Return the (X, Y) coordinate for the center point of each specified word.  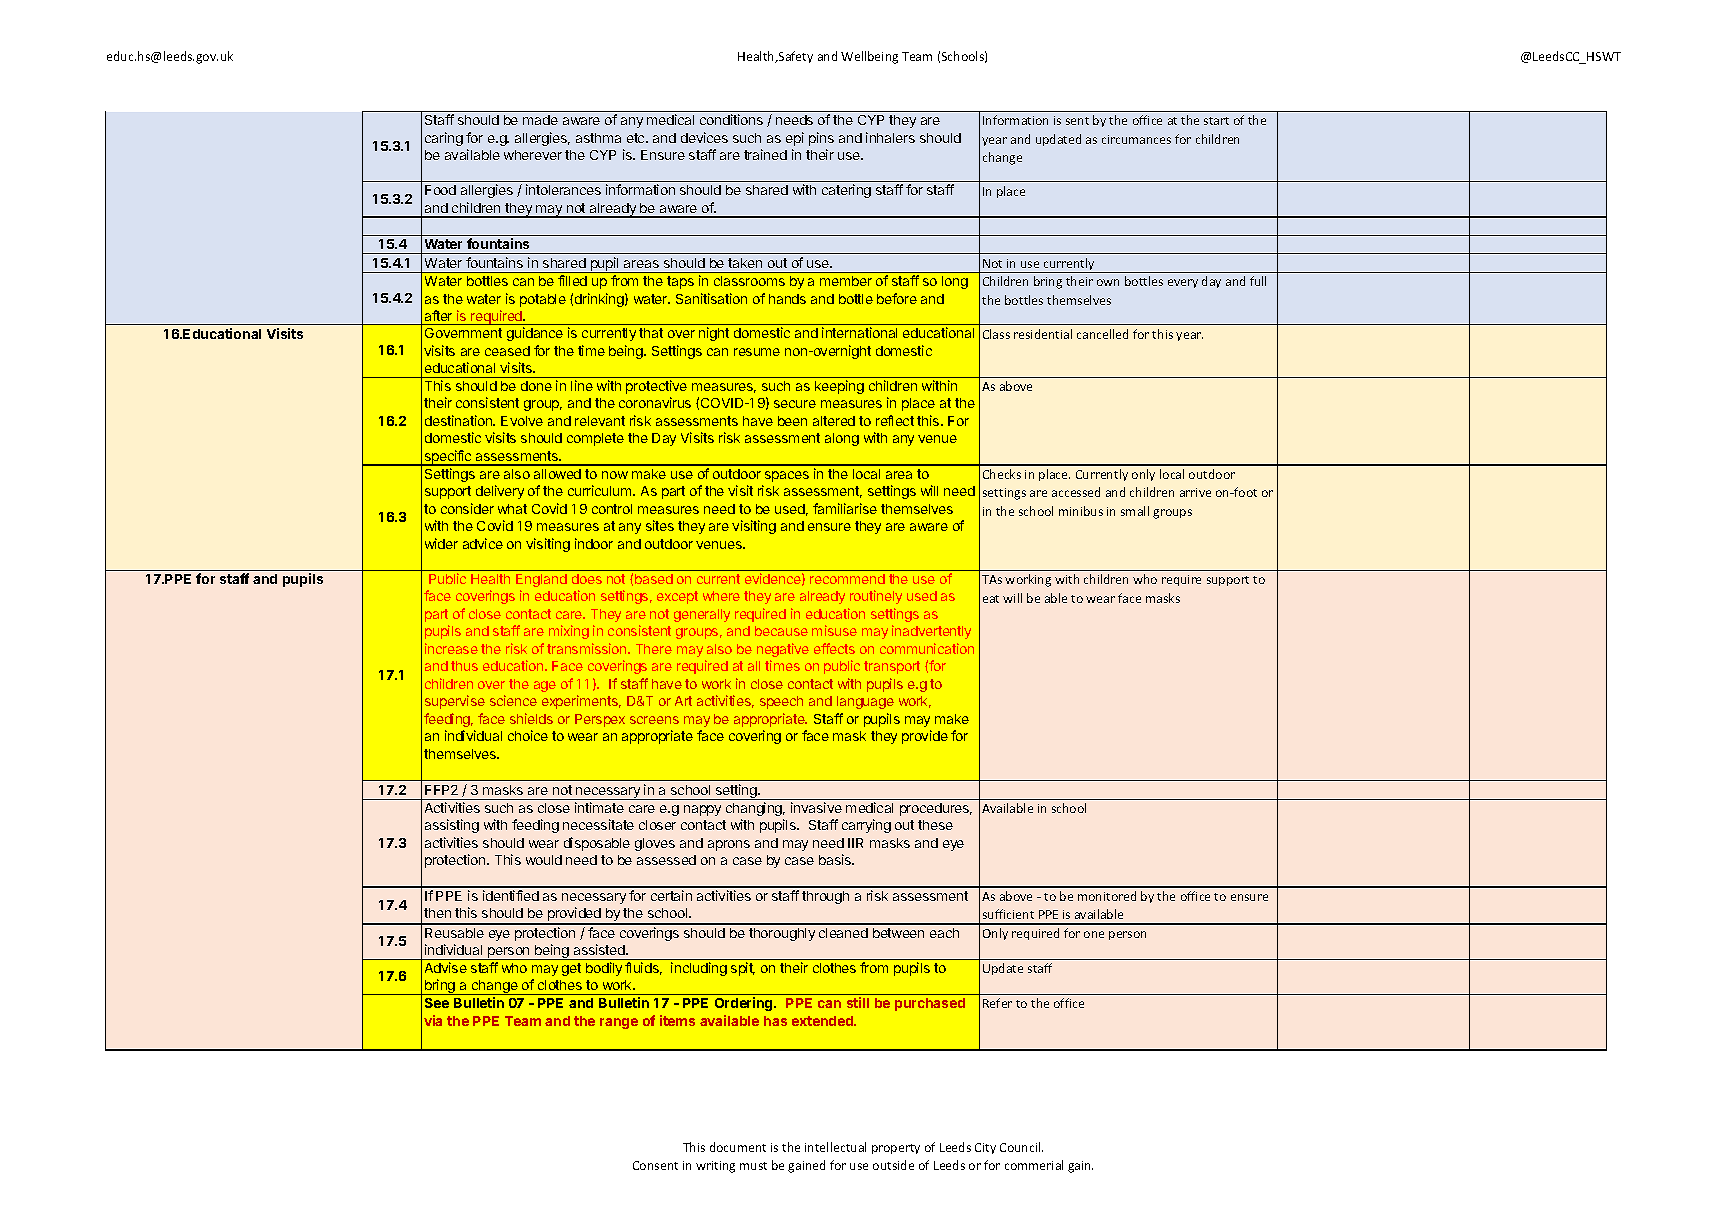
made (540, 120)
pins (821, 139)
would (544, 860)
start (1216, 121)
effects (834, 648)
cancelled (1102, 334)
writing (715, 1167)
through (825, 897)
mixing (569, 632)
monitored (1107, 896)
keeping (839, 387)
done (536, 386)
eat (991, 599)
